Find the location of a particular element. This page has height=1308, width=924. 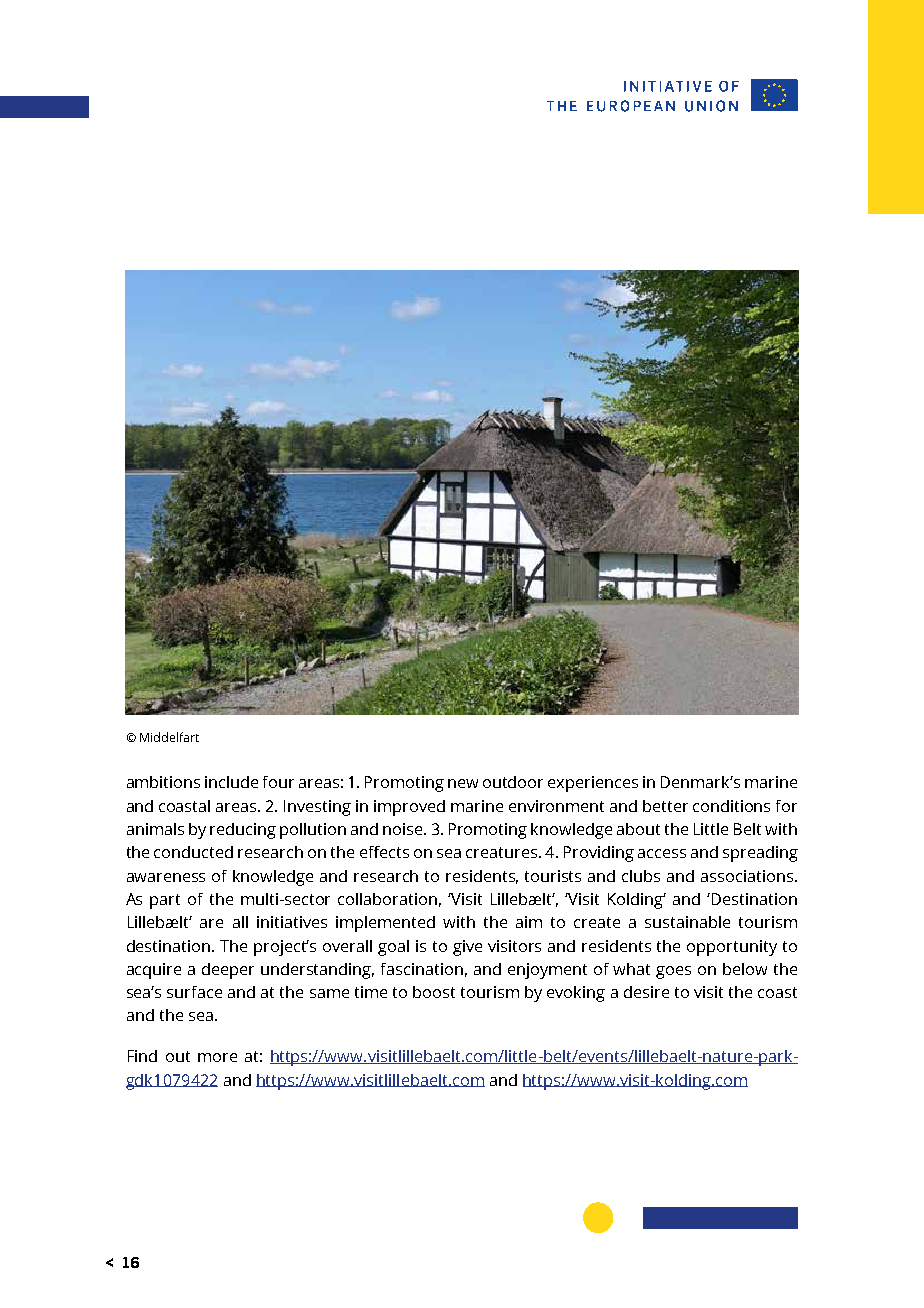

desire is located at coordinates (646, 992).
